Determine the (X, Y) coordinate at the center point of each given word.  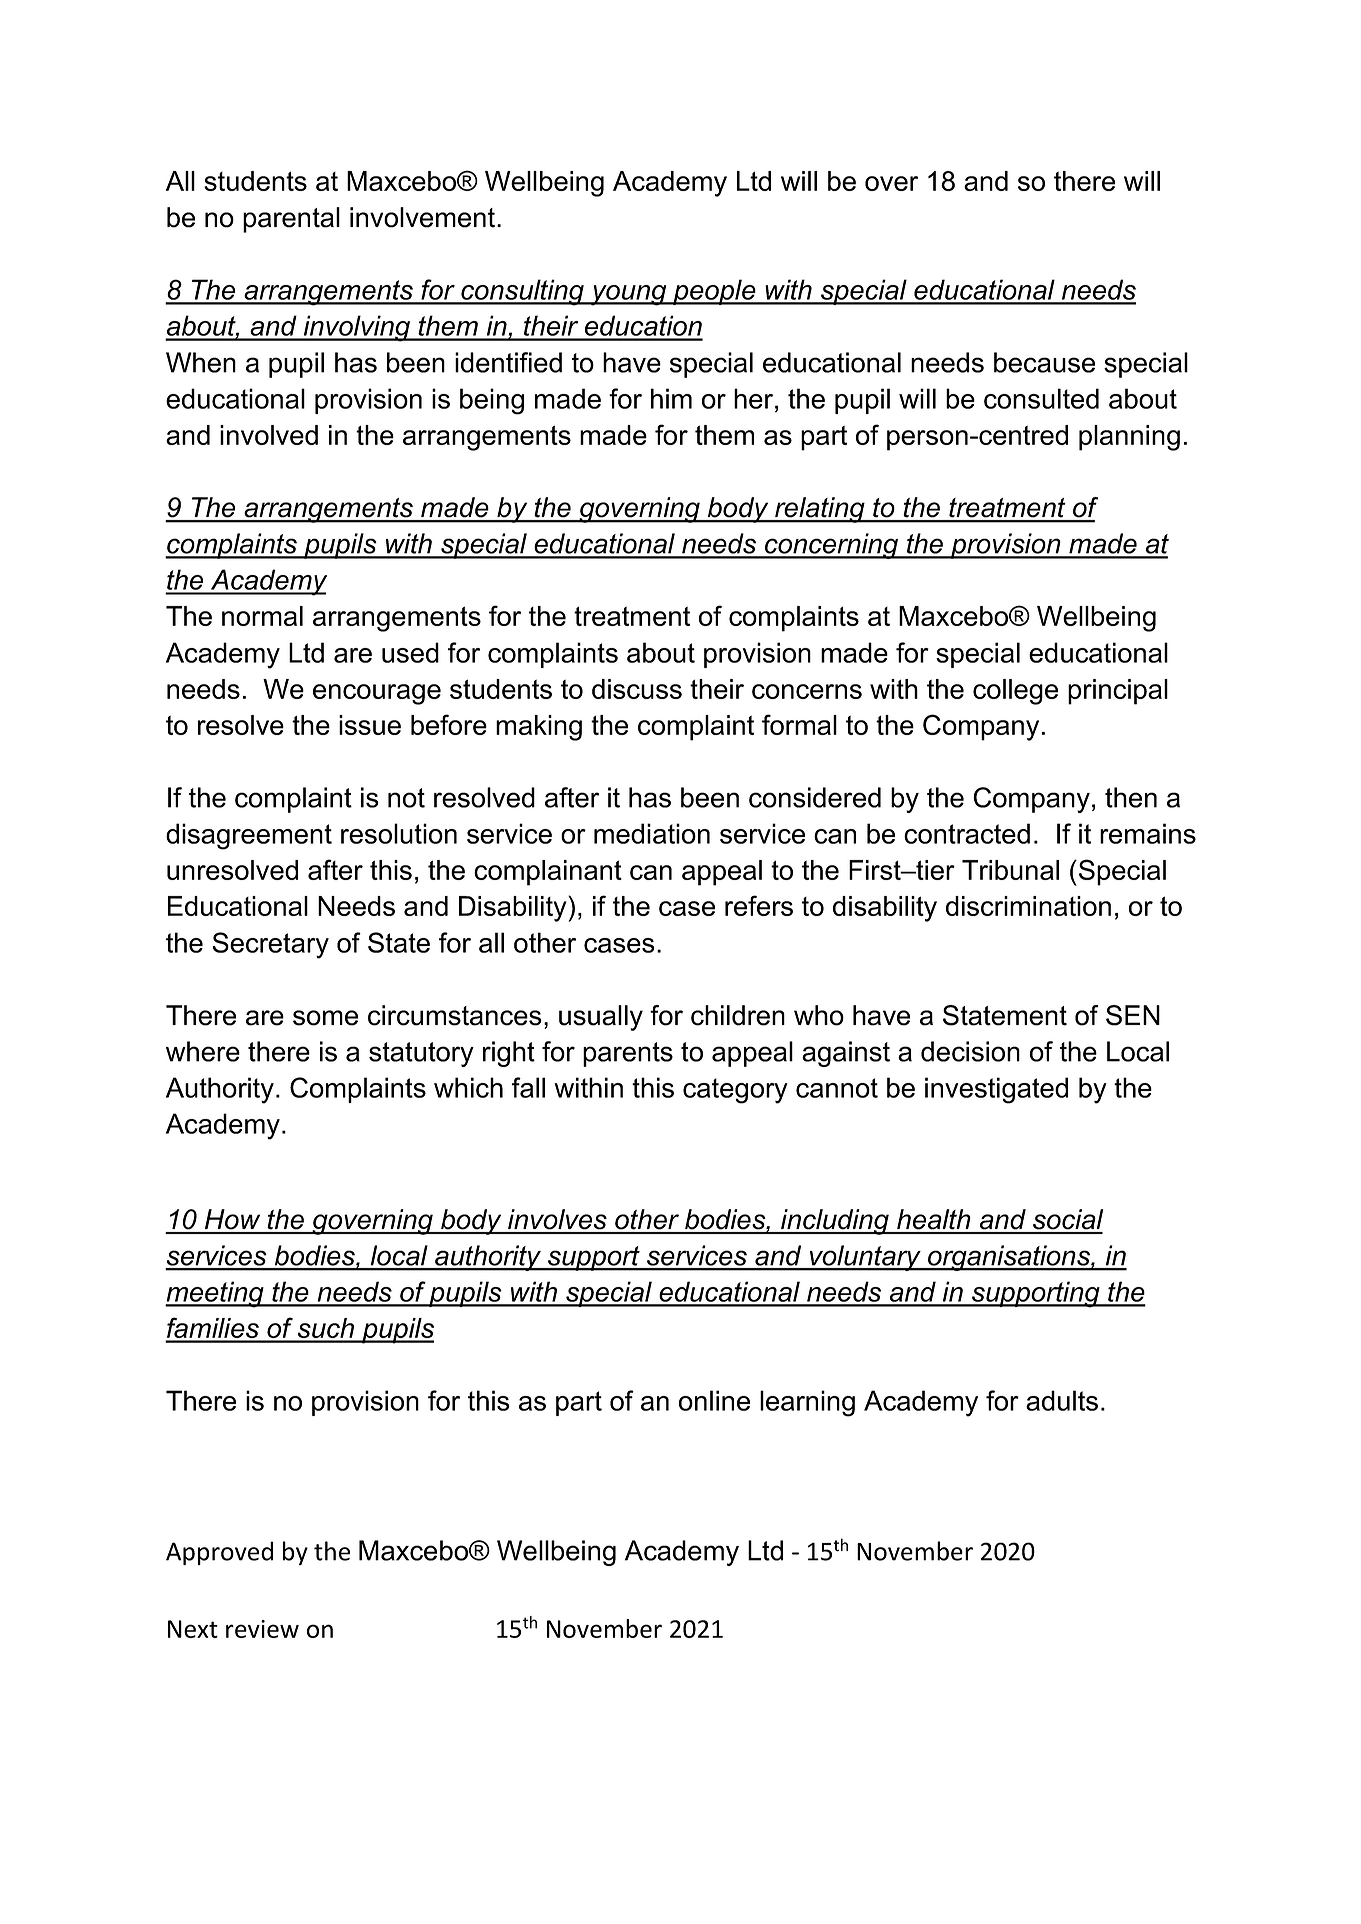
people (714, 292)
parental (291, 220)
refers (759, 905)
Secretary (270, 945)
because (1044, 362)
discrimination (1028, 906)
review (262, 1629)
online (714, 1400)
